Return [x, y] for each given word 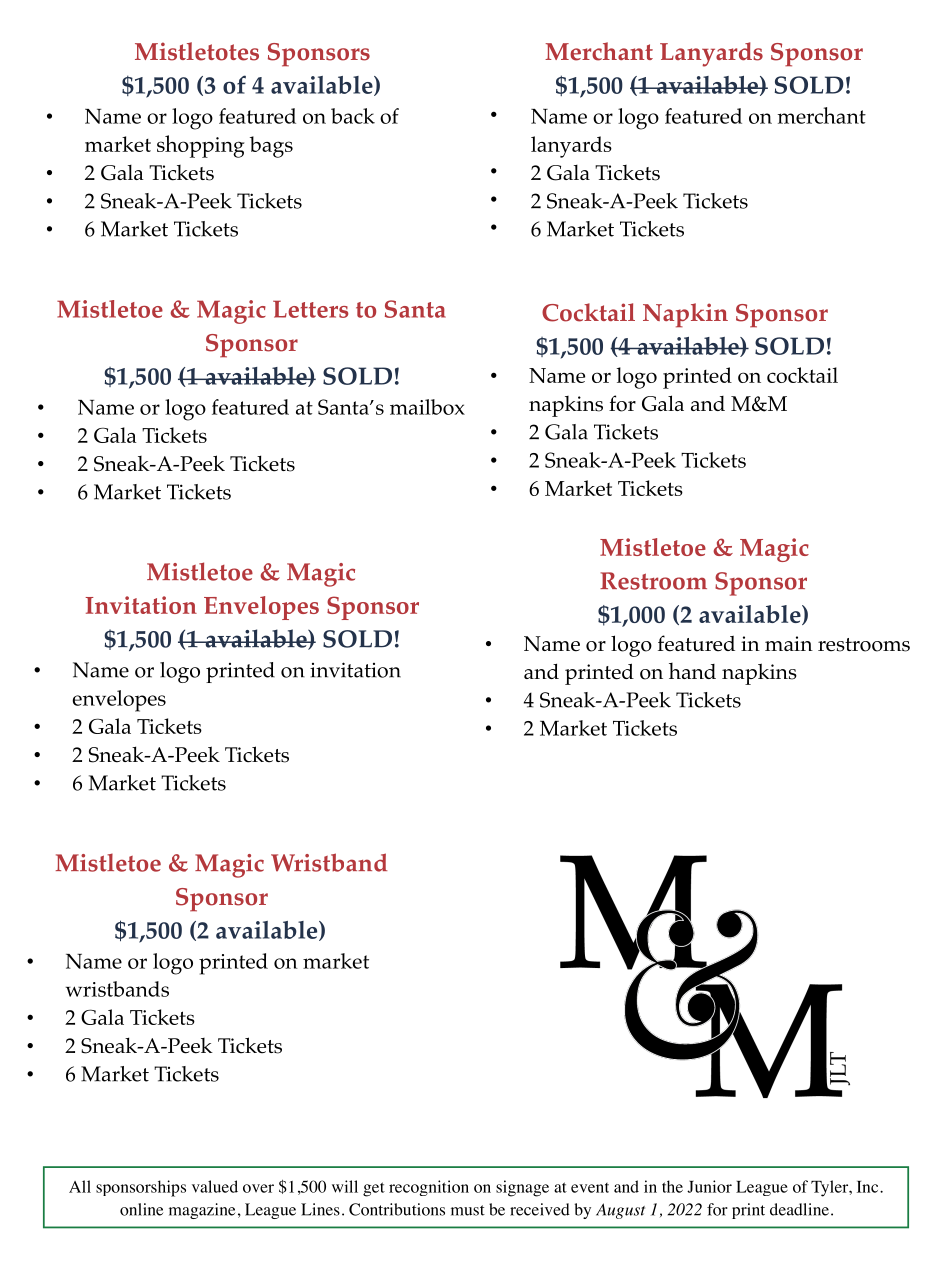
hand [692, 670]
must [468, 1210]
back [353, 116]
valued [215, 1186]
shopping [201, 146]
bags [271, 147]
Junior [709, 1186]
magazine [202, 1211]
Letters [311, 309]
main [789, 643]
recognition [429, 1188]
